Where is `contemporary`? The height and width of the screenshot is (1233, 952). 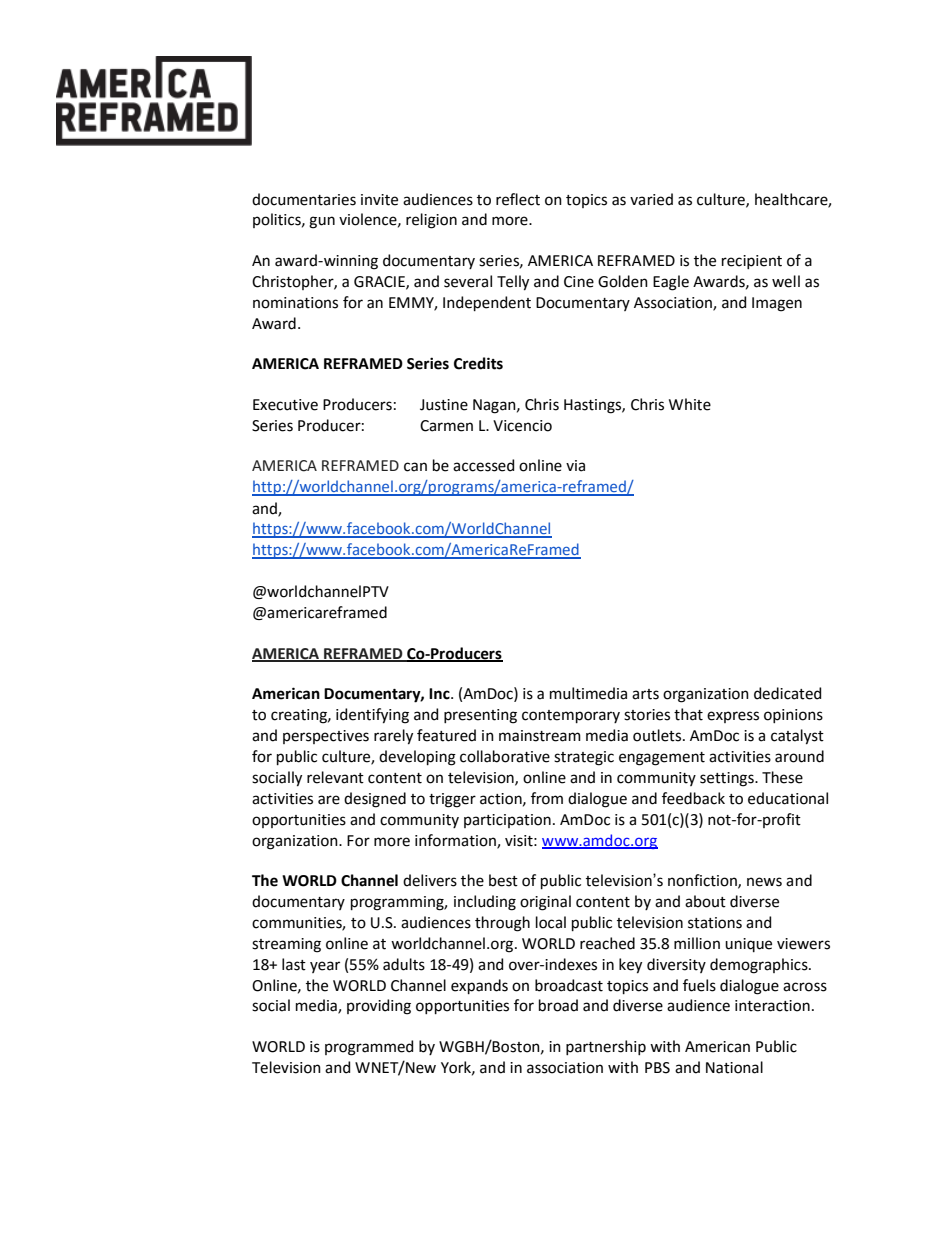 contemporary is located at coordinates (571, 716).
